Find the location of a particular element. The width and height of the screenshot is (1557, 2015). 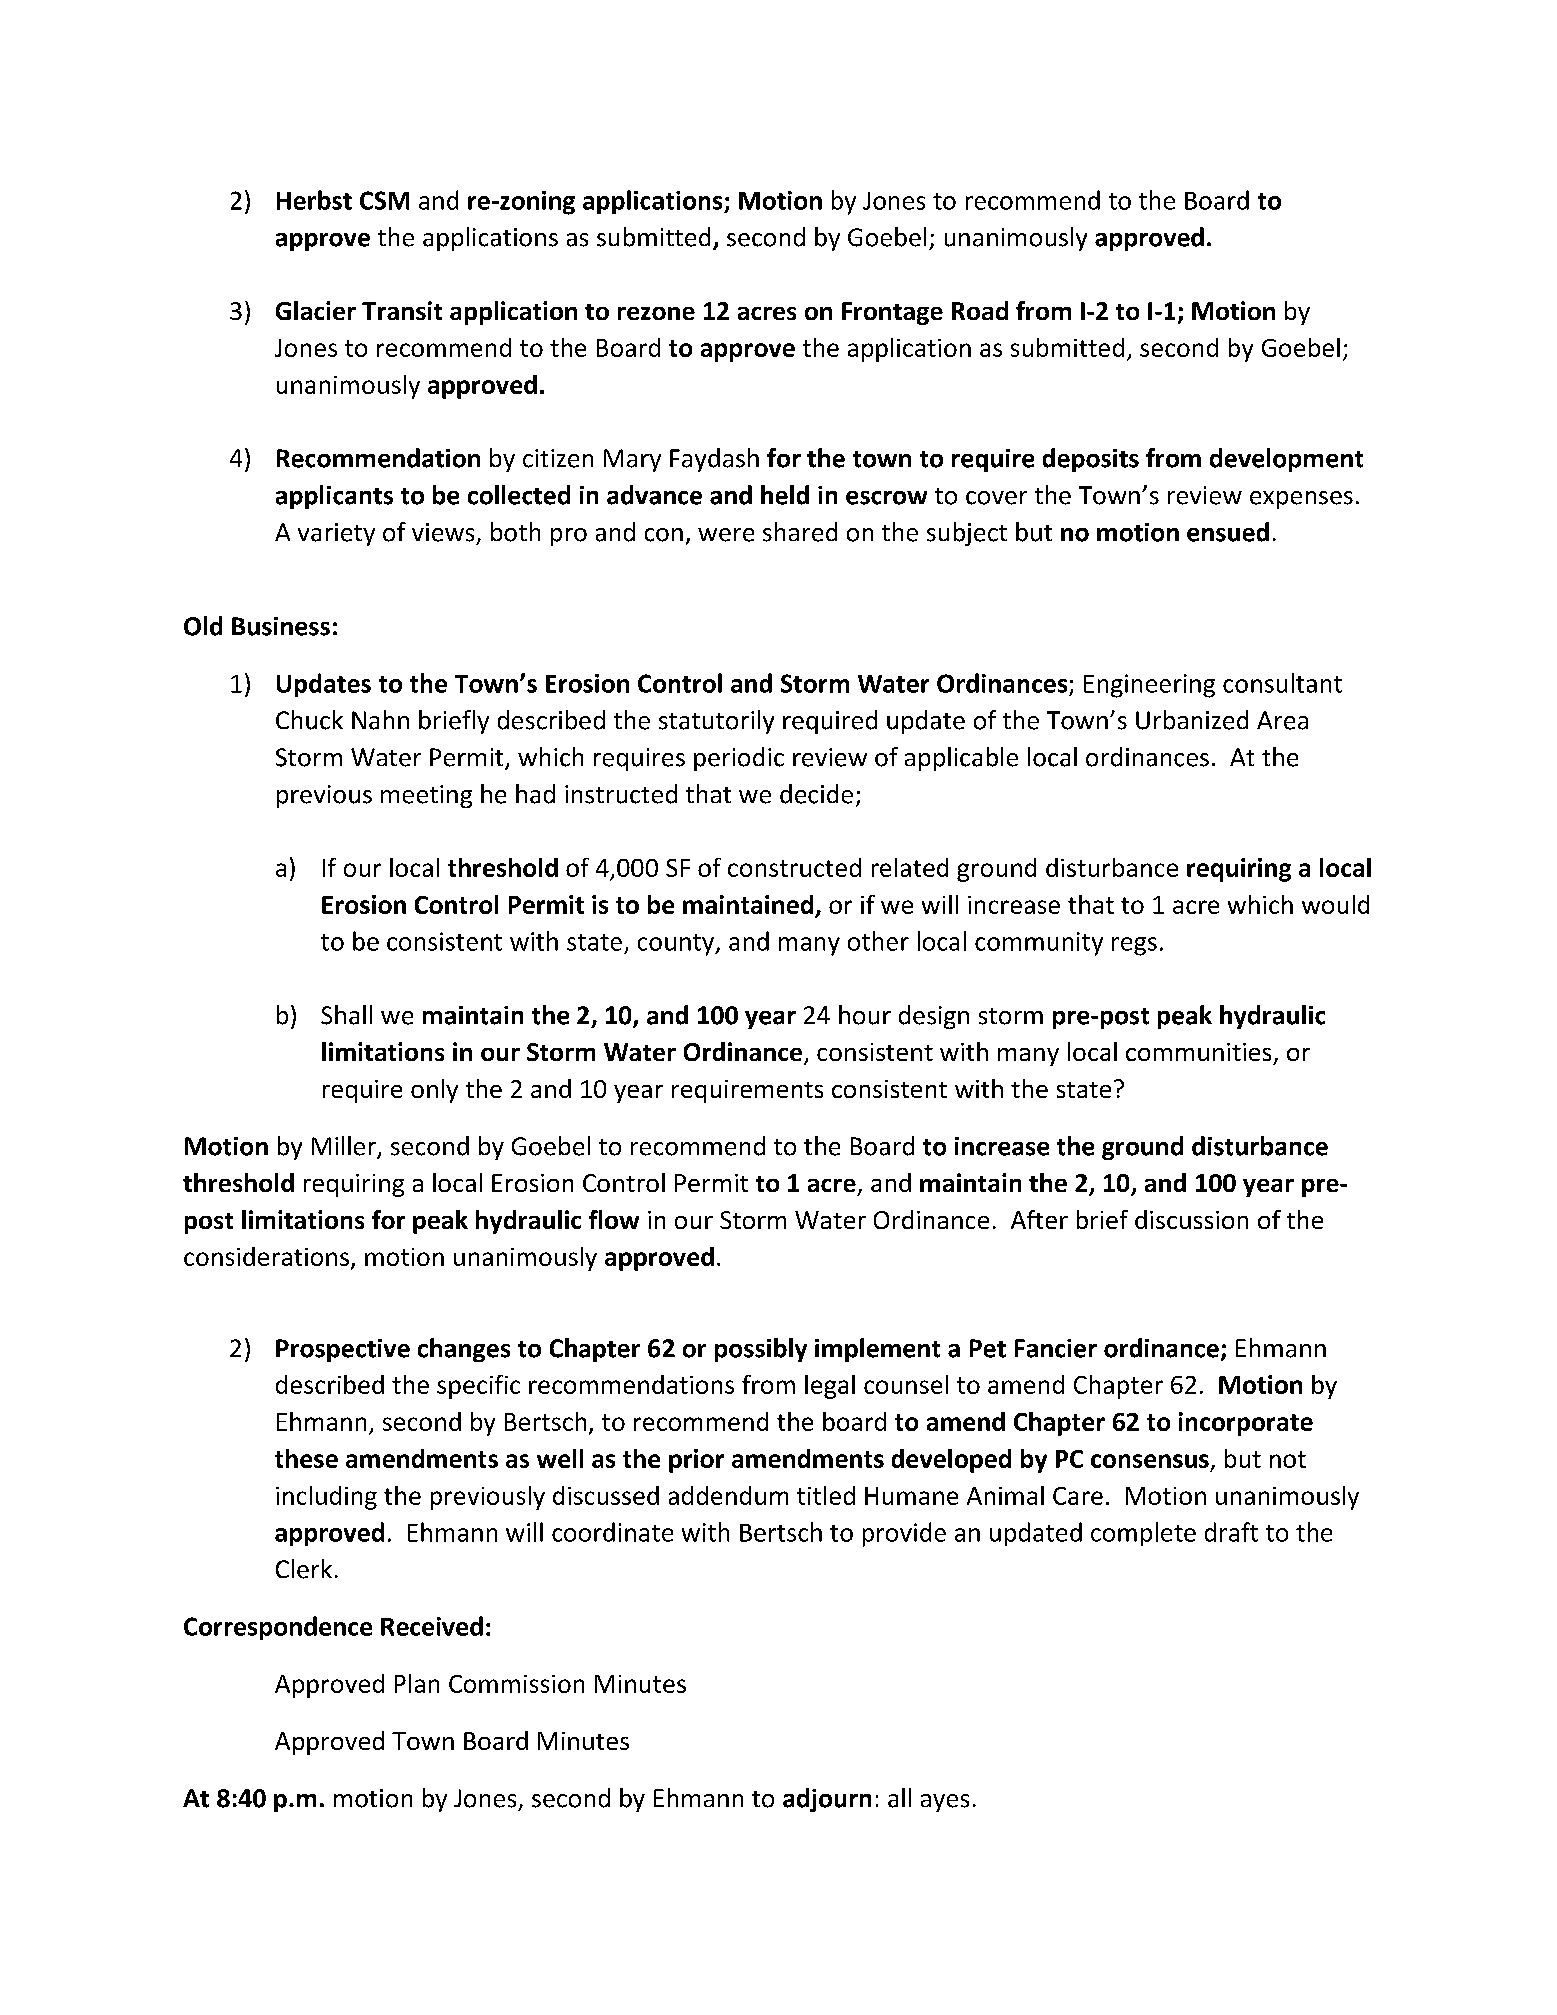

communities is located at coordinates (1198, 1052).
